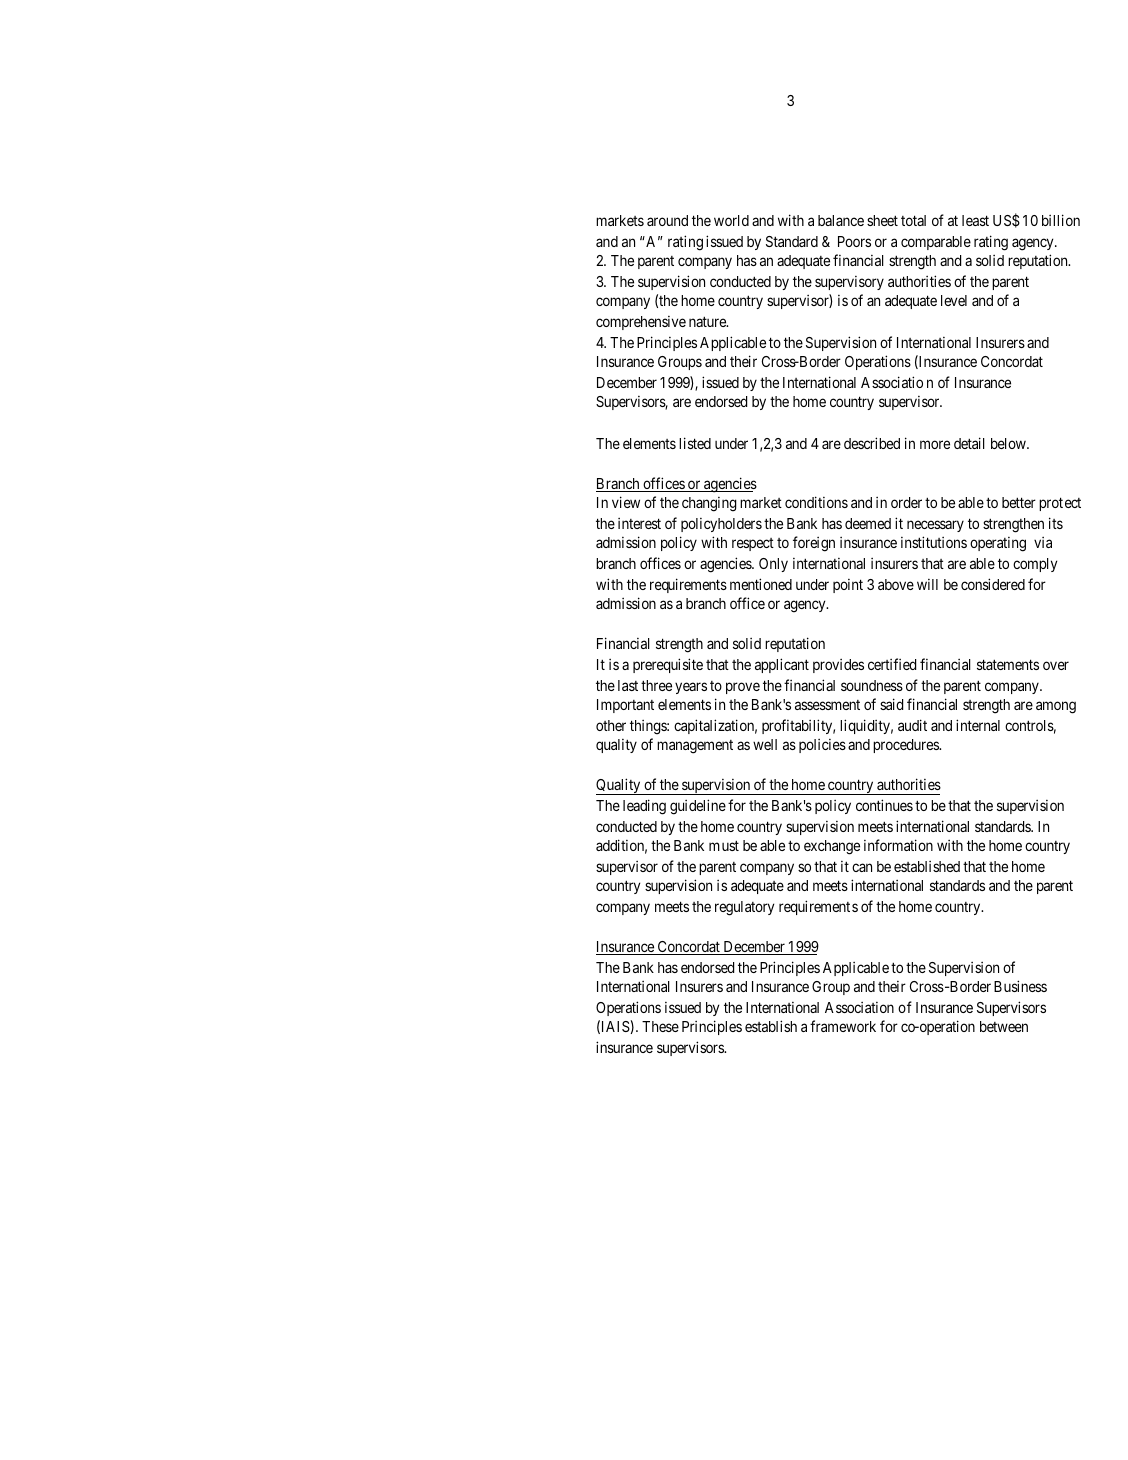 The width and height of the image is (1128, 1460). What do you see at coordinates (695, 747) in the image?
I see `management` at bounding box center [695, 747].
